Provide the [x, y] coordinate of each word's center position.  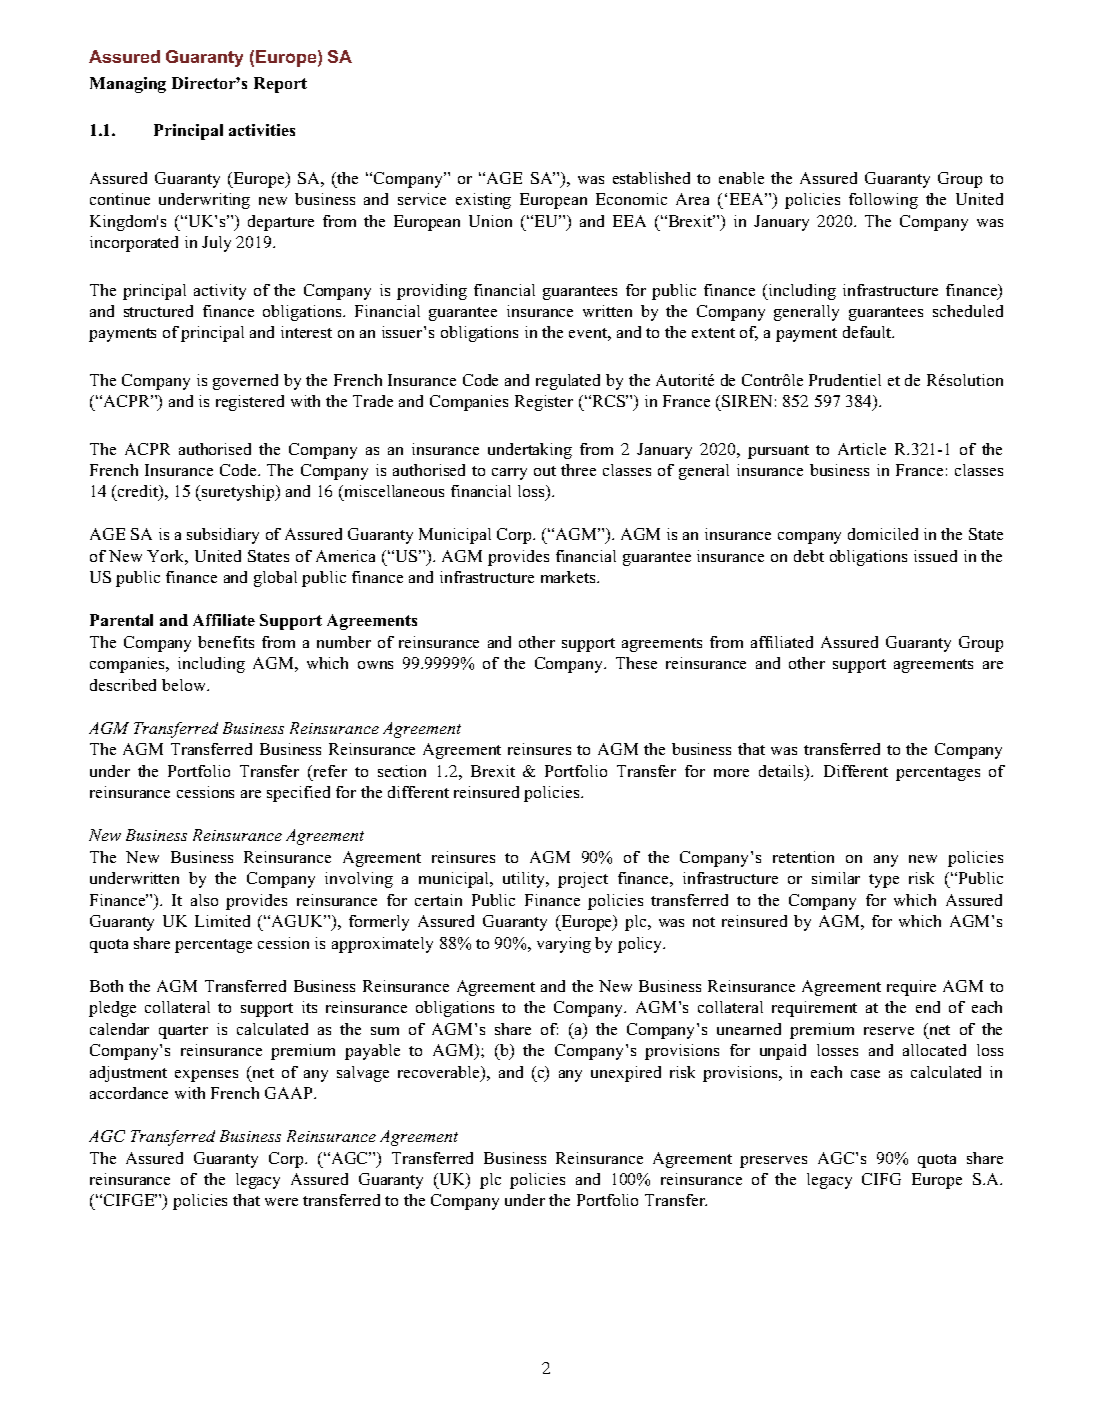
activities [262, 130]
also [204, 900]
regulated [568, 382]
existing [483, 201]
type [884, 881]
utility [525, 880]
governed [245, 382]
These [636, 663]
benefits [226, 642]
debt [809, 556]
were [281, 1202]
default [868, 332]
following [883, 201]
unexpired [626, 1074]
